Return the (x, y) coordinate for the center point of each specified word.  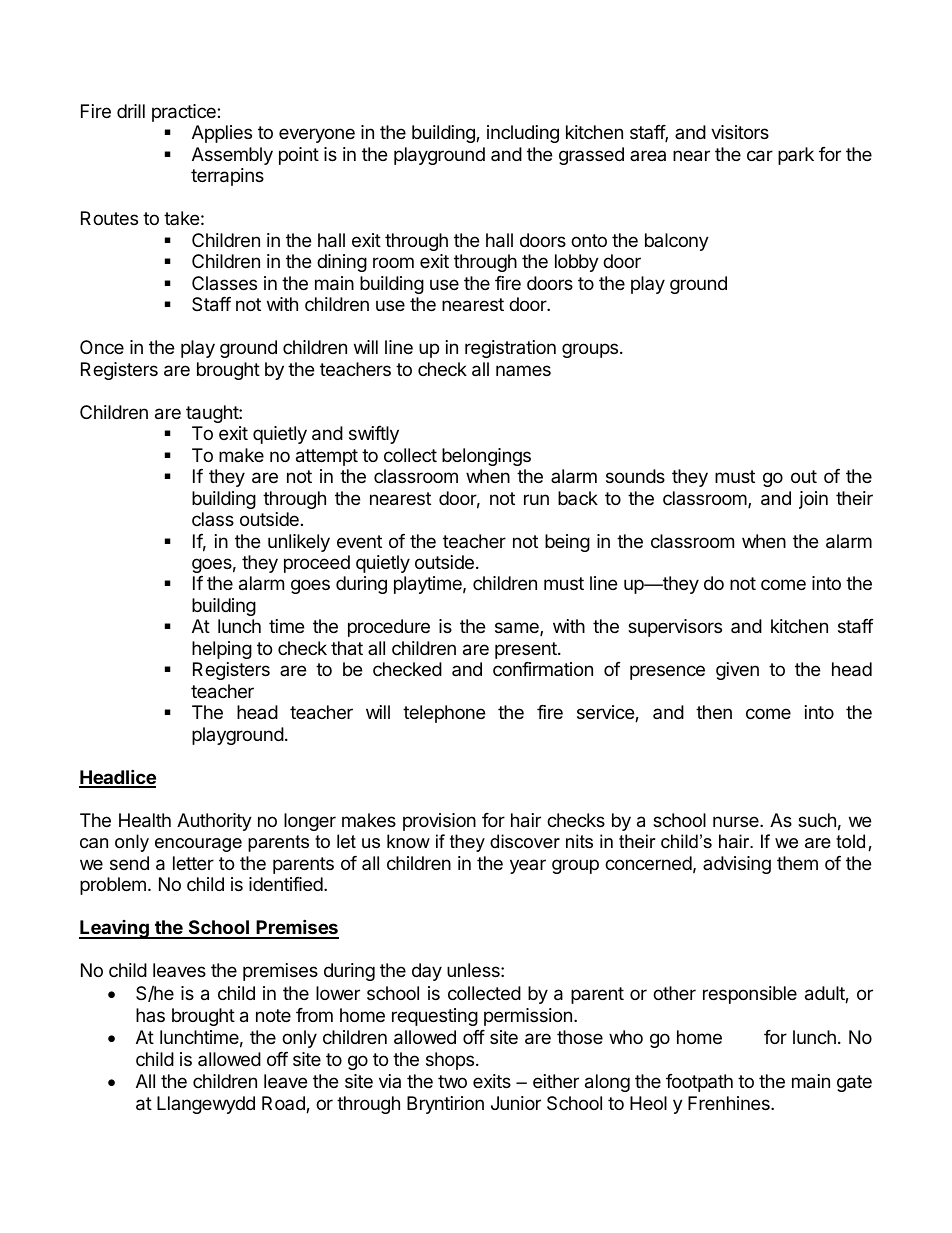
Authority (214, 822)
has (150, 1015)
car (760, 156)
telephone (444, 714)
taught (213, 414)
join (813, 500)
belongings (486, 457)
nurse (737, 821)
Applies (222, 134)
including (523, 134)
